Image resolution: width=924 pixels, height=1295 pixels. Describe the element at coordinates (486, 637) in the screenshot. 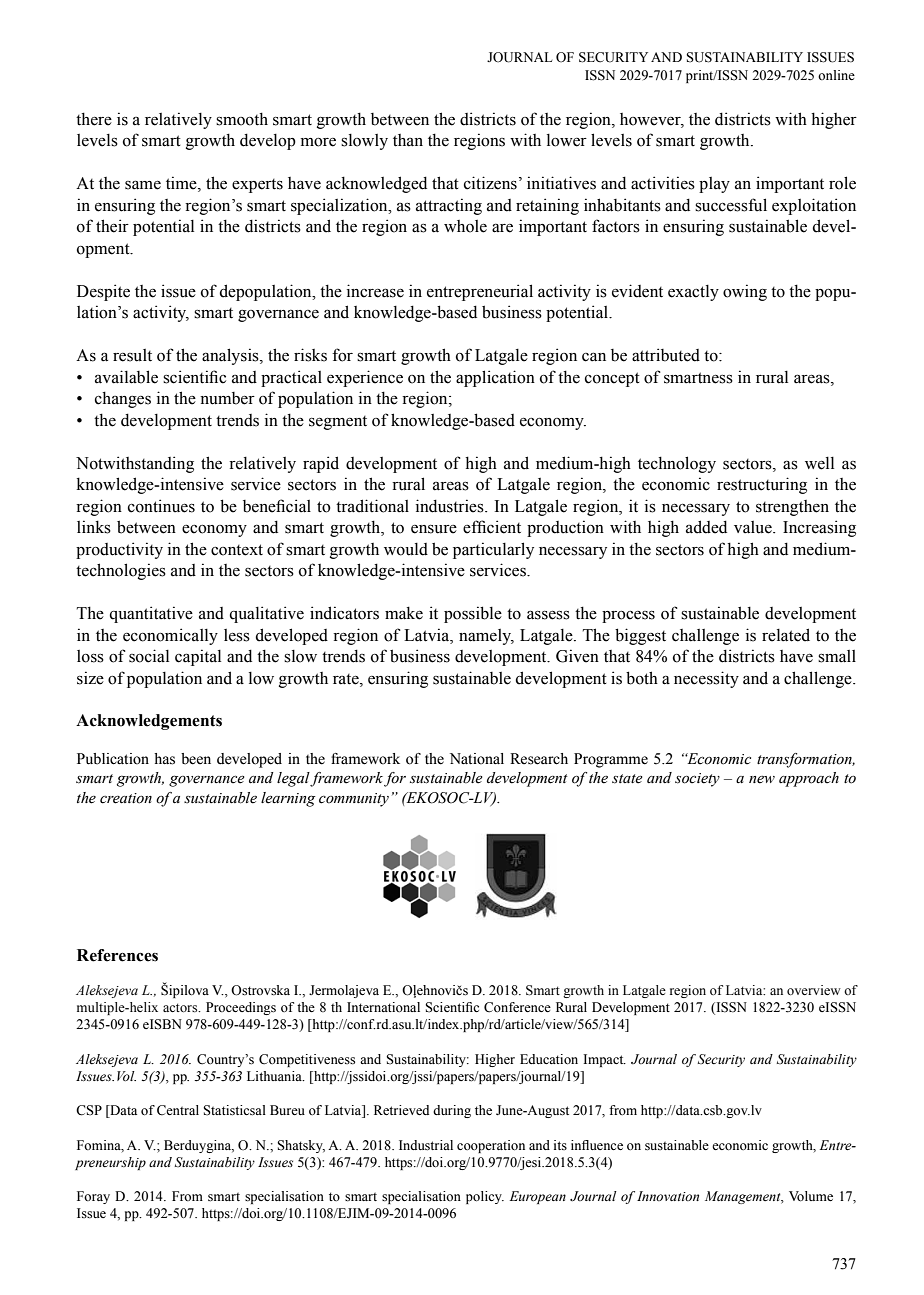

I see `namely` at that location.
